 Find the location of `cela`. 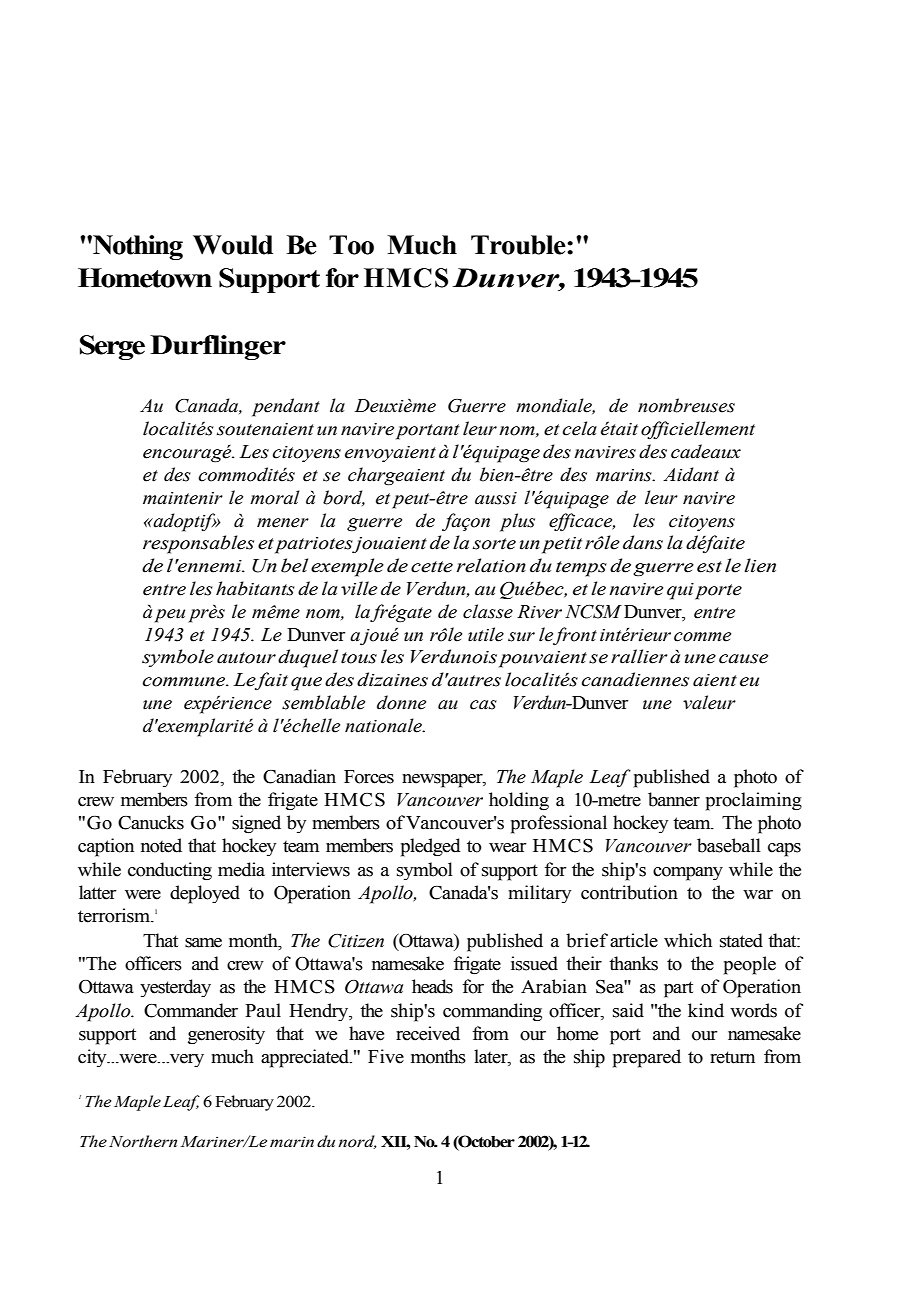

cela is located at coordinates (579, 428).
